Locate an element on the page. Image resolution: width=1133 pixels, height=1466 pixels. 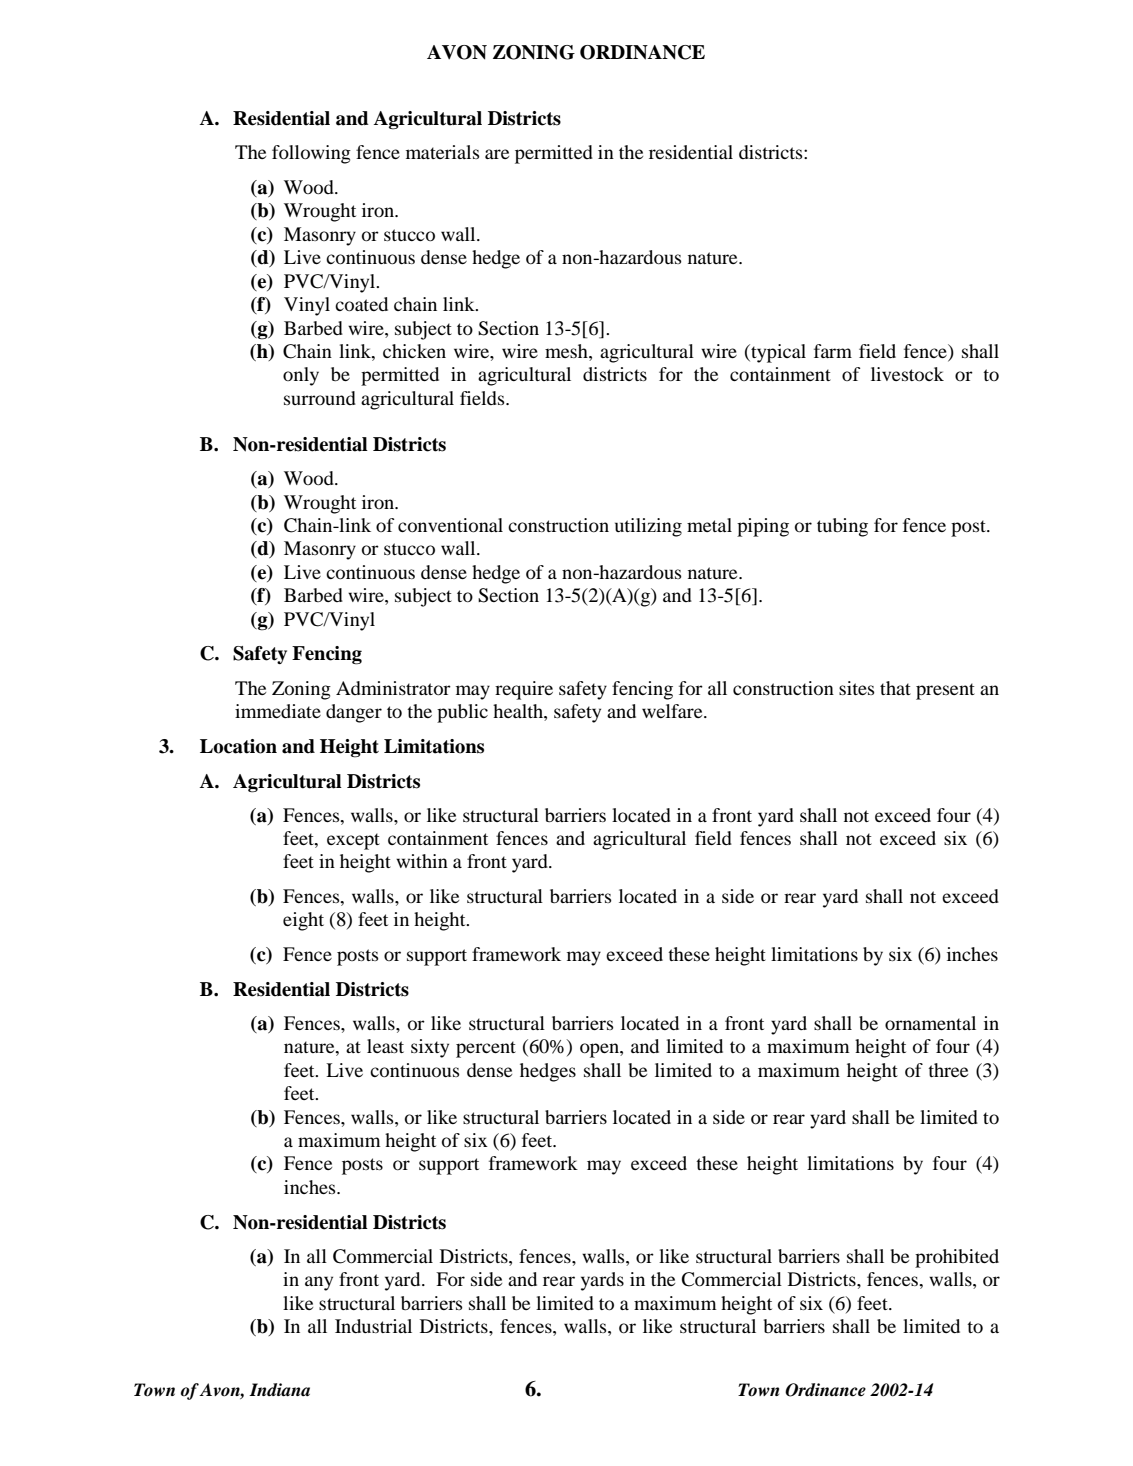
tubing is located at coordinates (842, 527).
